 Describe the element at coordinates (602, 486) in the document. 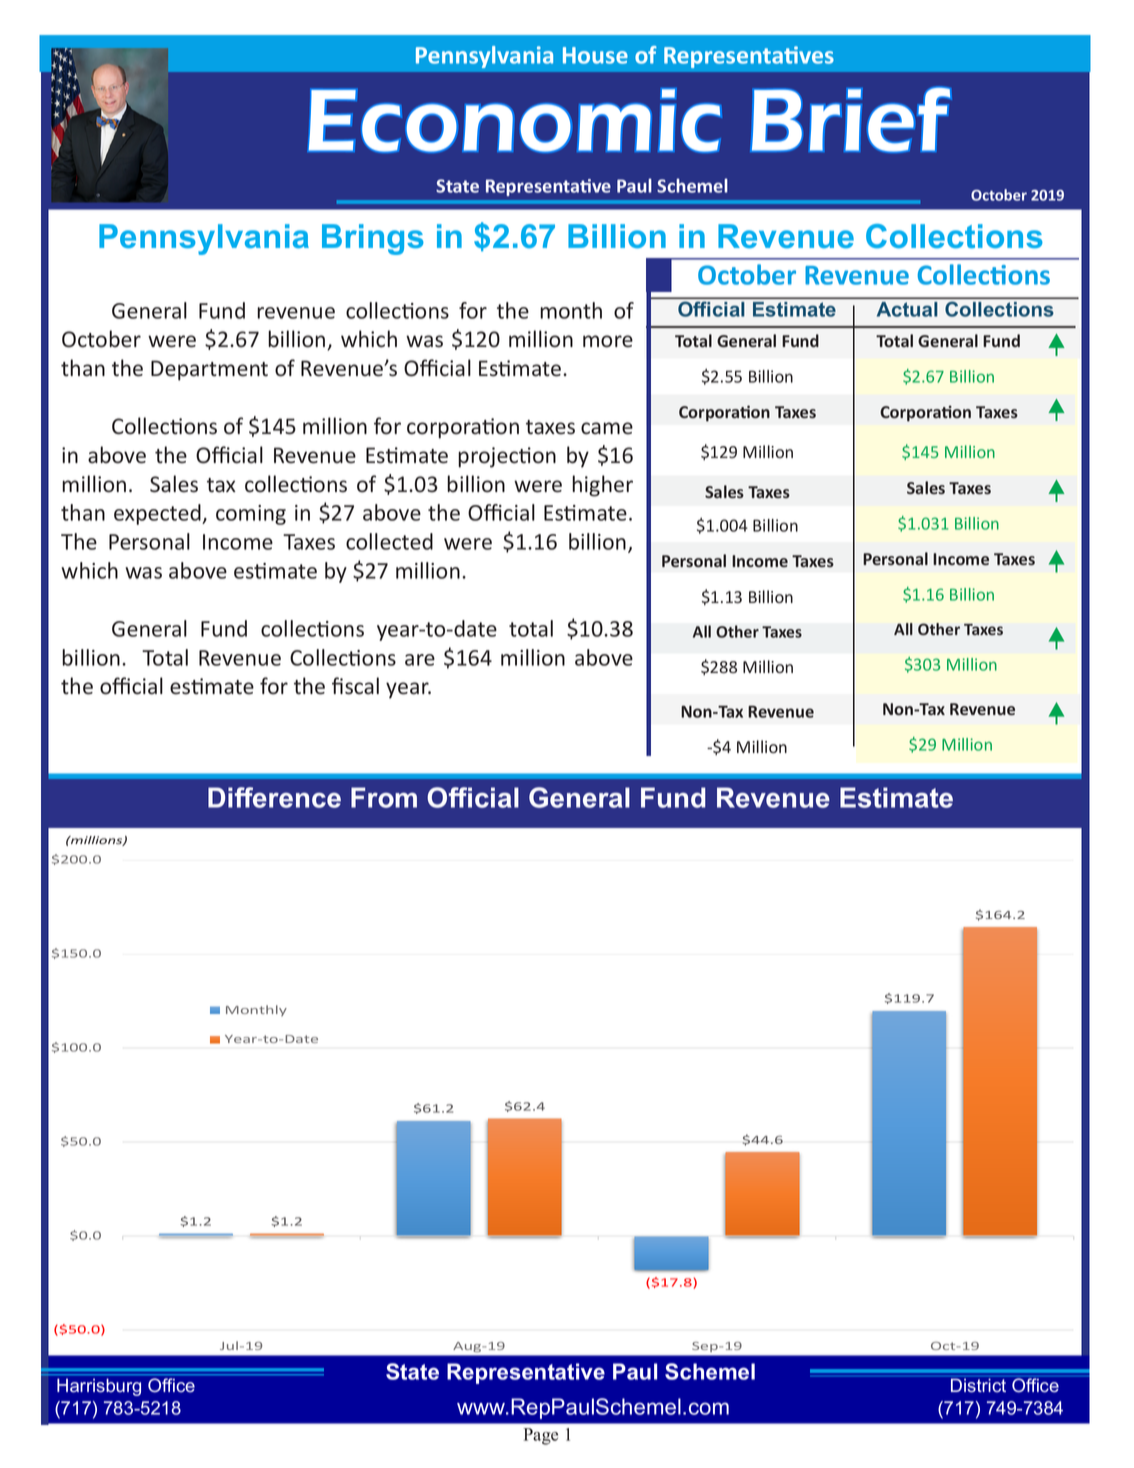

I see `higher` at that location.
